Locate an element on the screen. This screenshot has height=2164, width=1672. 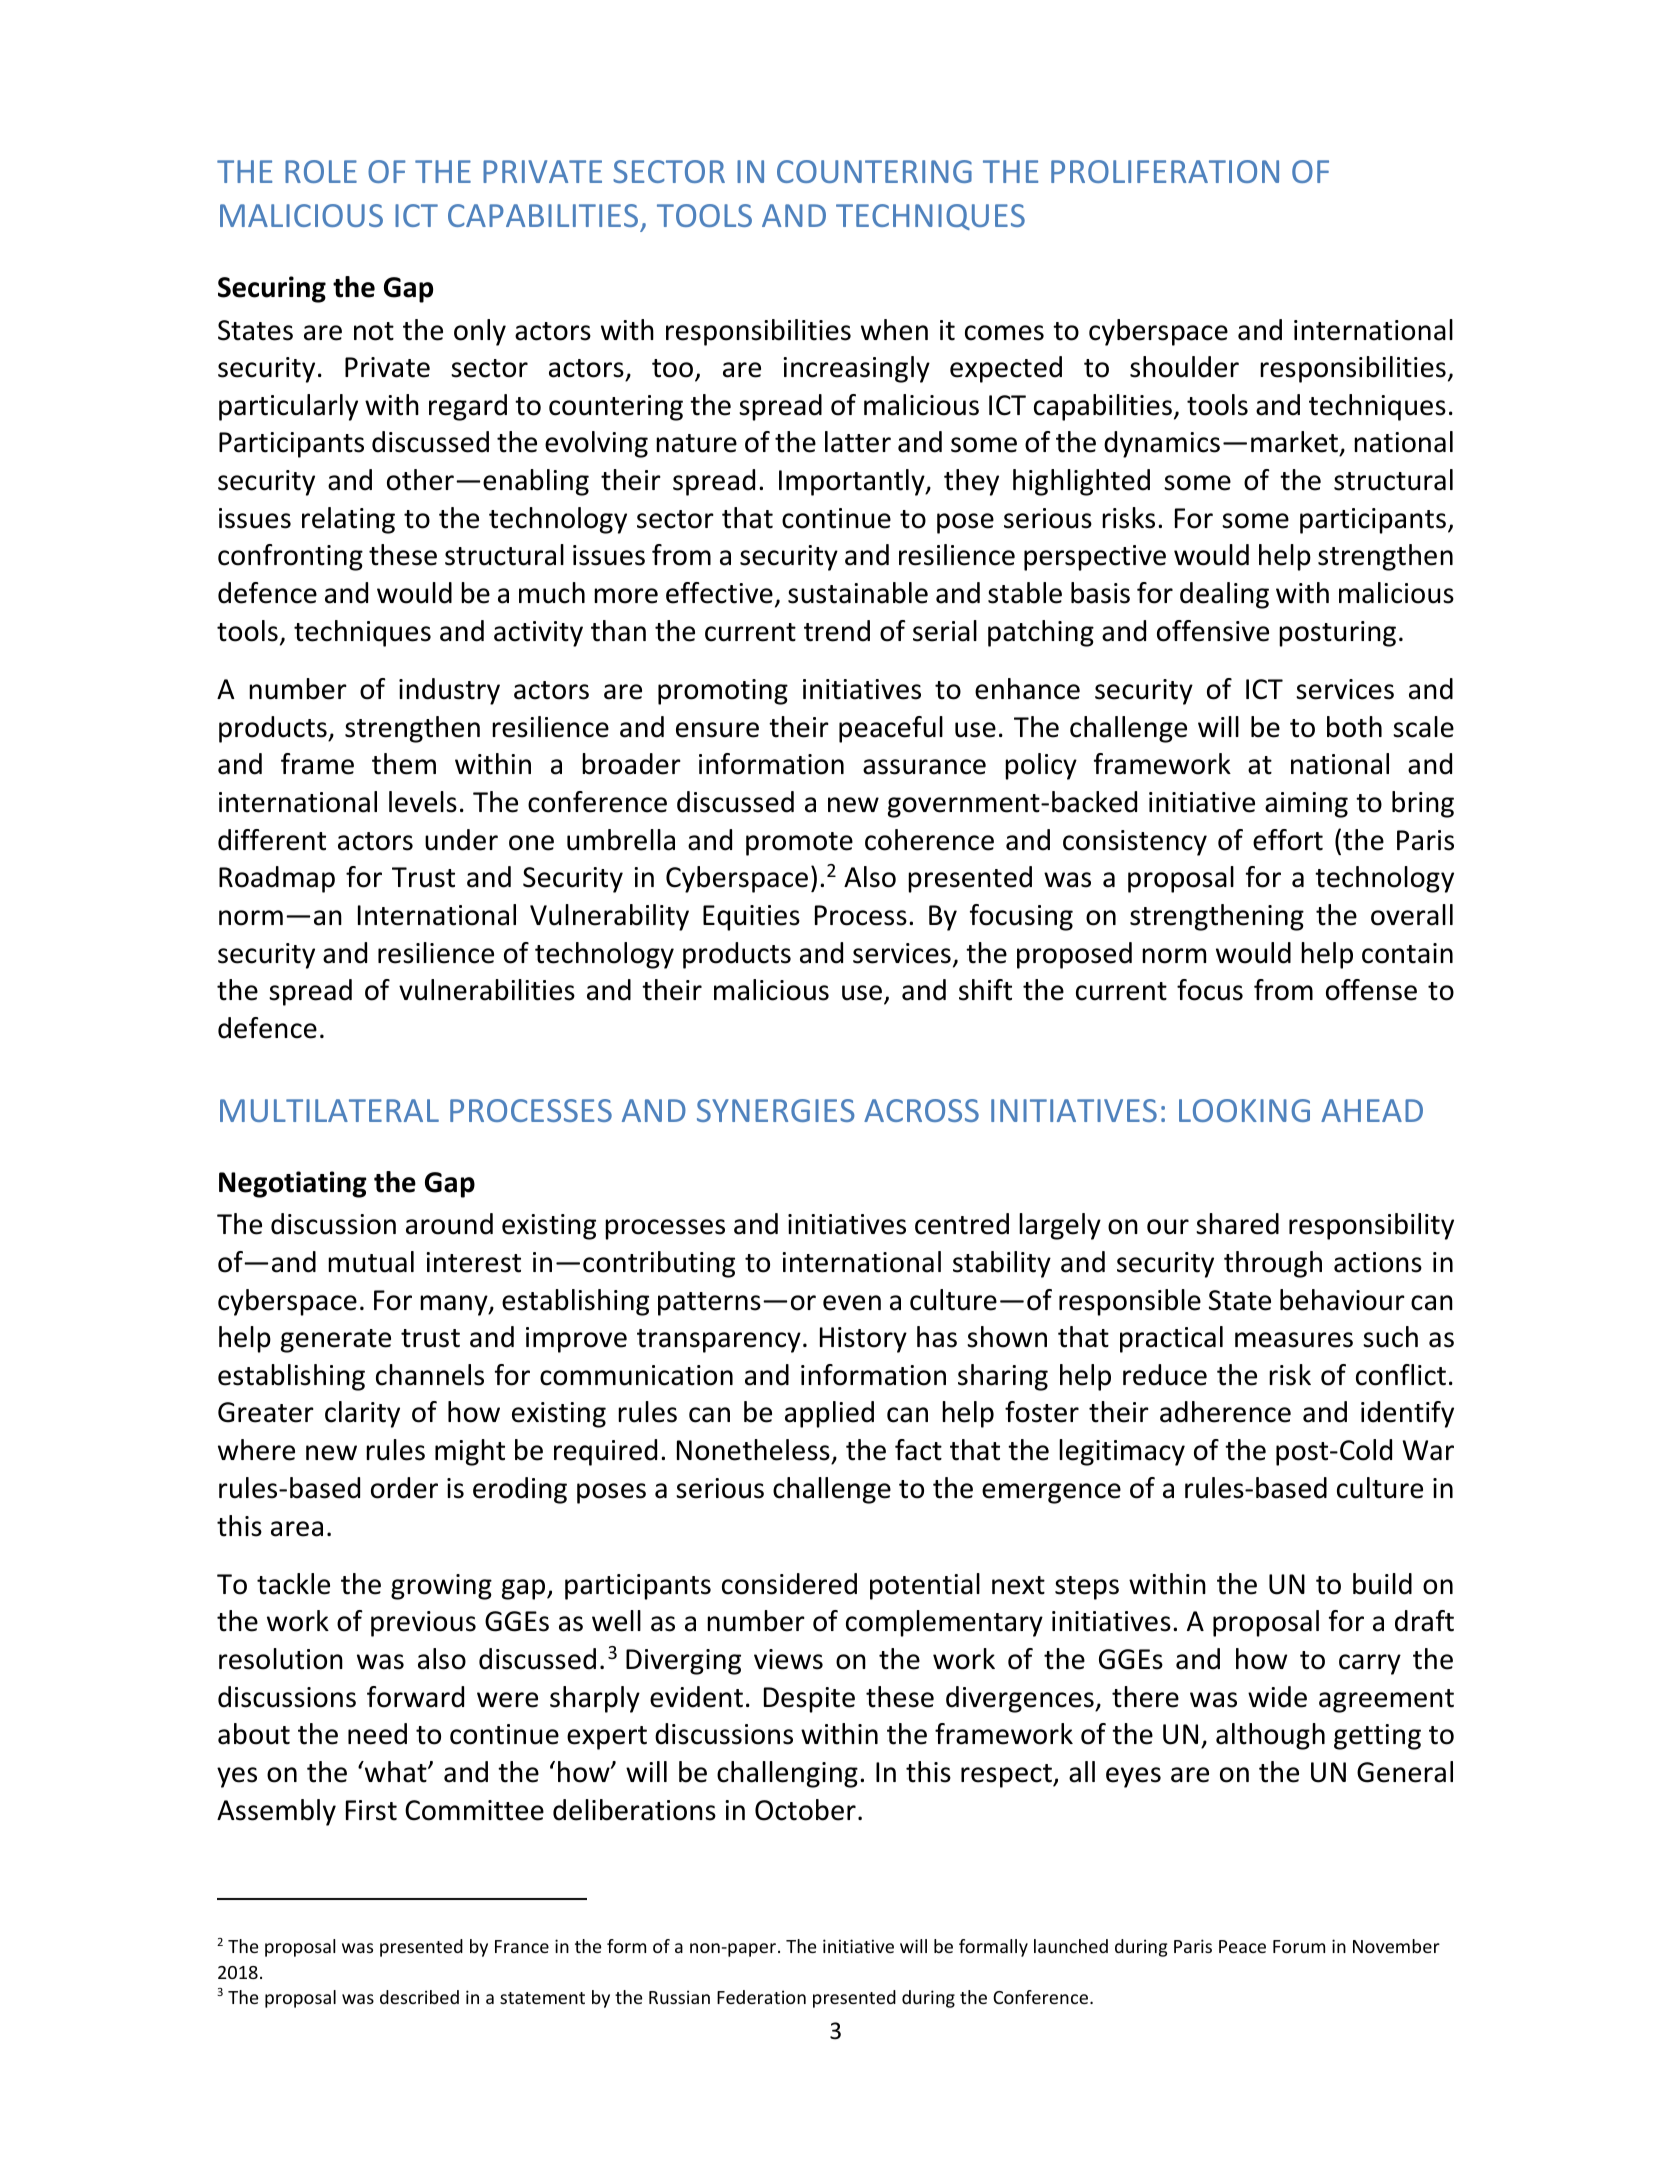
Federation is located at coordinates (761, 1997).
